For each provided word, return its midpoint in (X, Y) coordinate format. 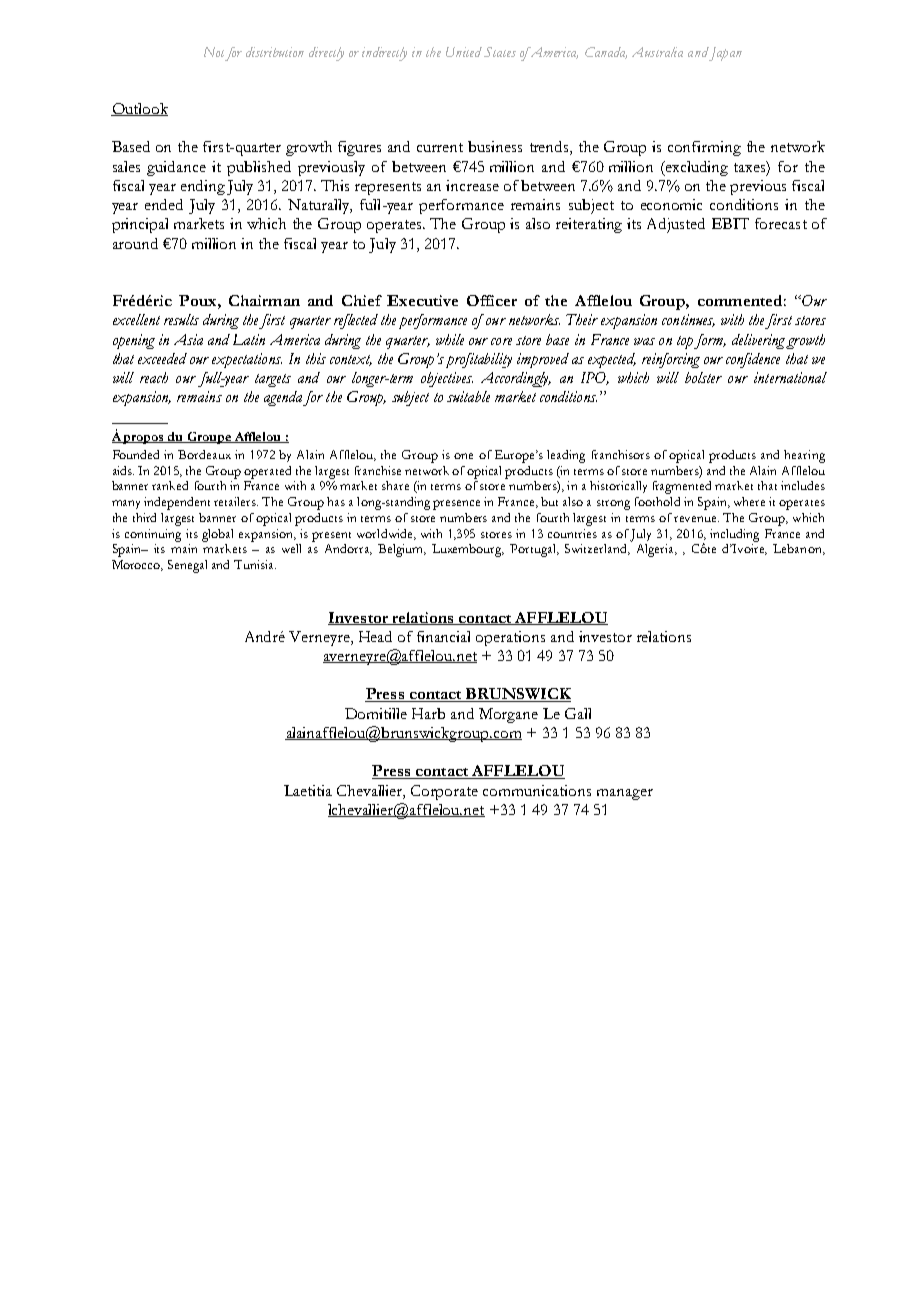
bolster (703, 377)
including (734, 535)
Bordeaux (204, 454)
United (464, 52)
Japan (725, 54)
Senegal (187, 566)
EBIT (730, 223)
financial (443, 636)
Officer (492, 300)
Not (216, 53)
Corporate (444, 792)
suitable (468, 396)
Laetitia (308, 790)
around (135, 243)
